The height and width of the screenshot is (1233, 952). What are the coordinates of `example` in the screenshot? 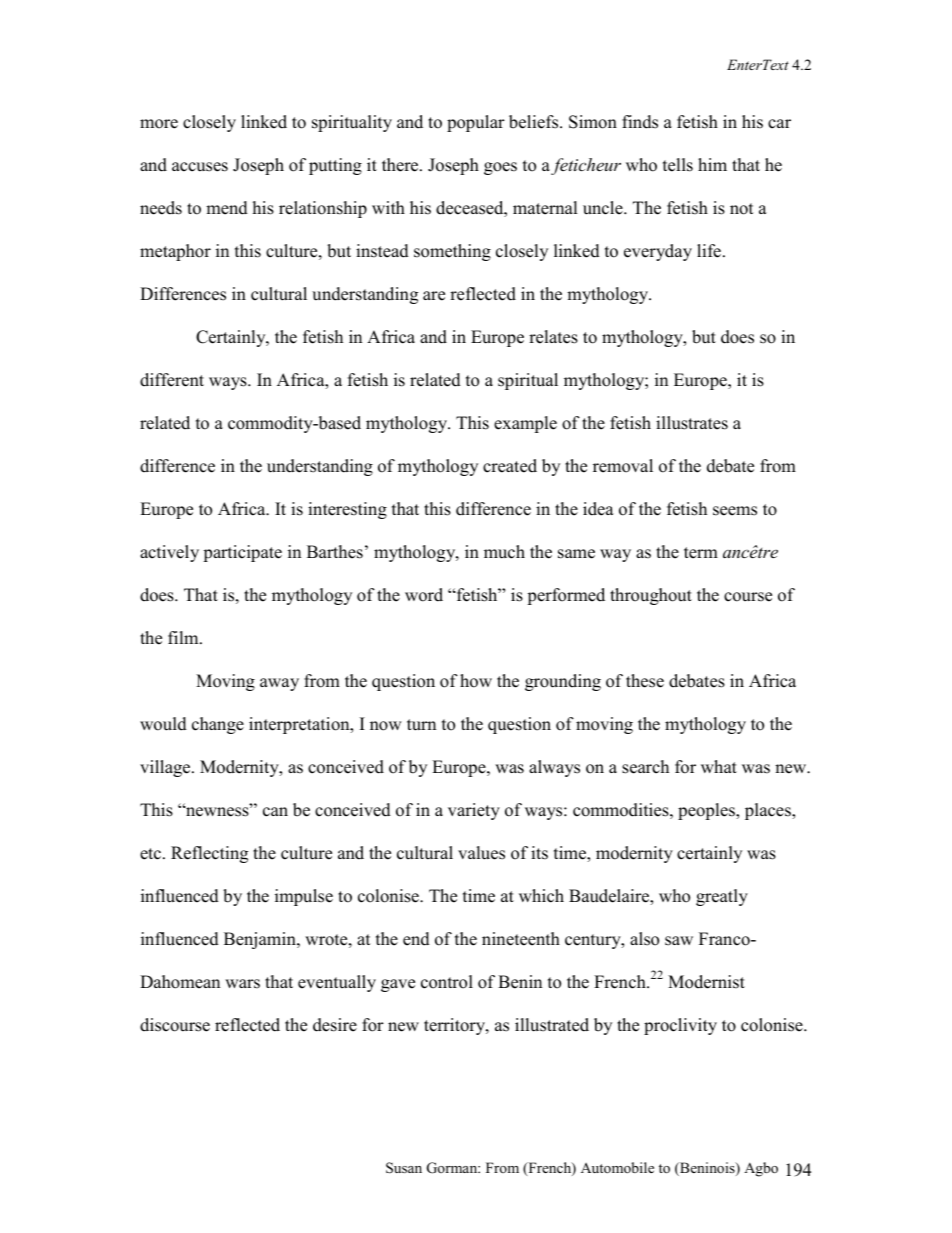 It's located at (525, 424).
